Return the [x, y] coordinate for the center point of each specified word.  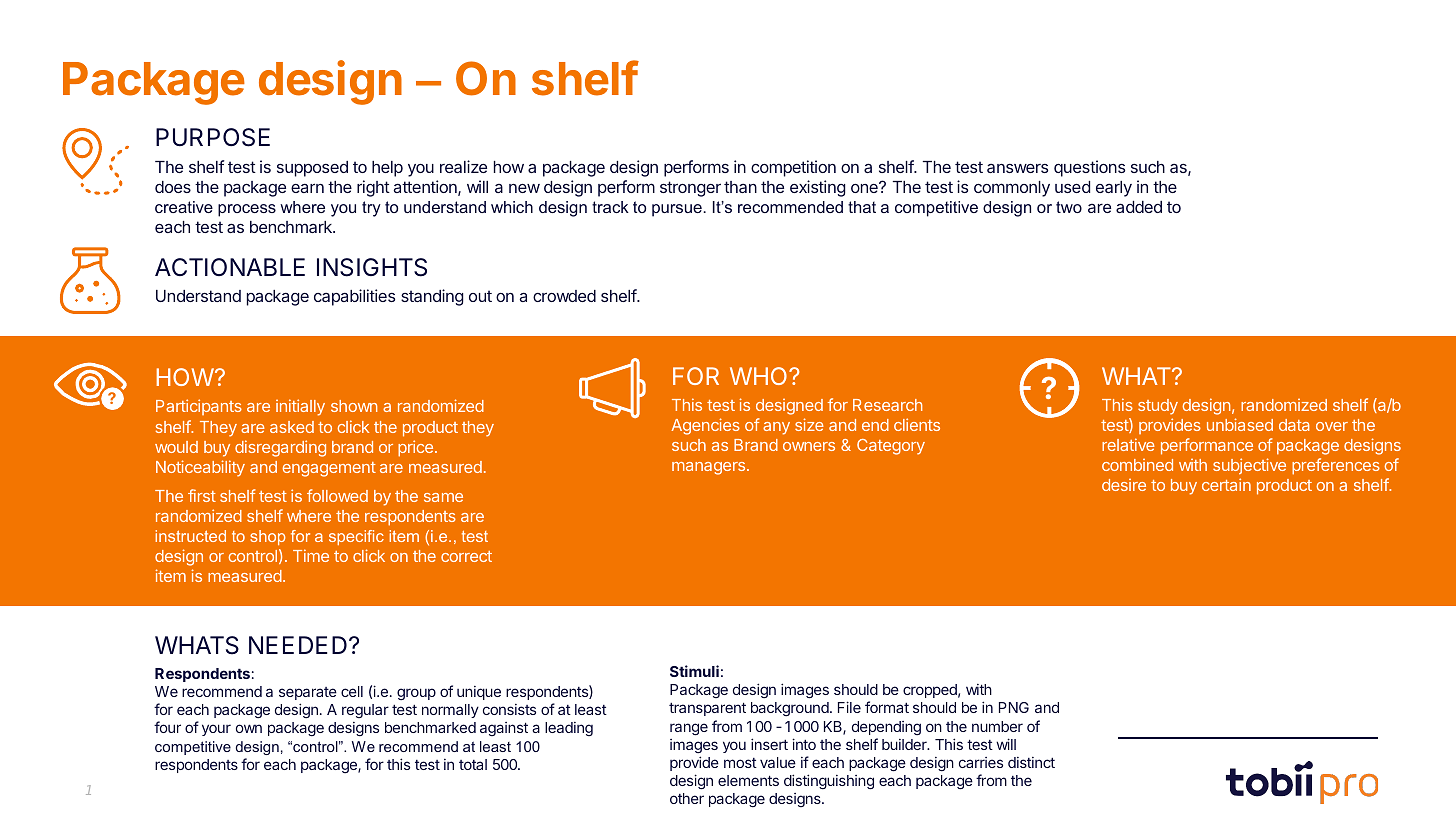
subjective [1249, 466]
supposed [312, 169]
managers [710, 468]
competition [793, 168]
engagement [329, 469]
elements [748, 780]
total [473, 764]
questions [1089, 168]
